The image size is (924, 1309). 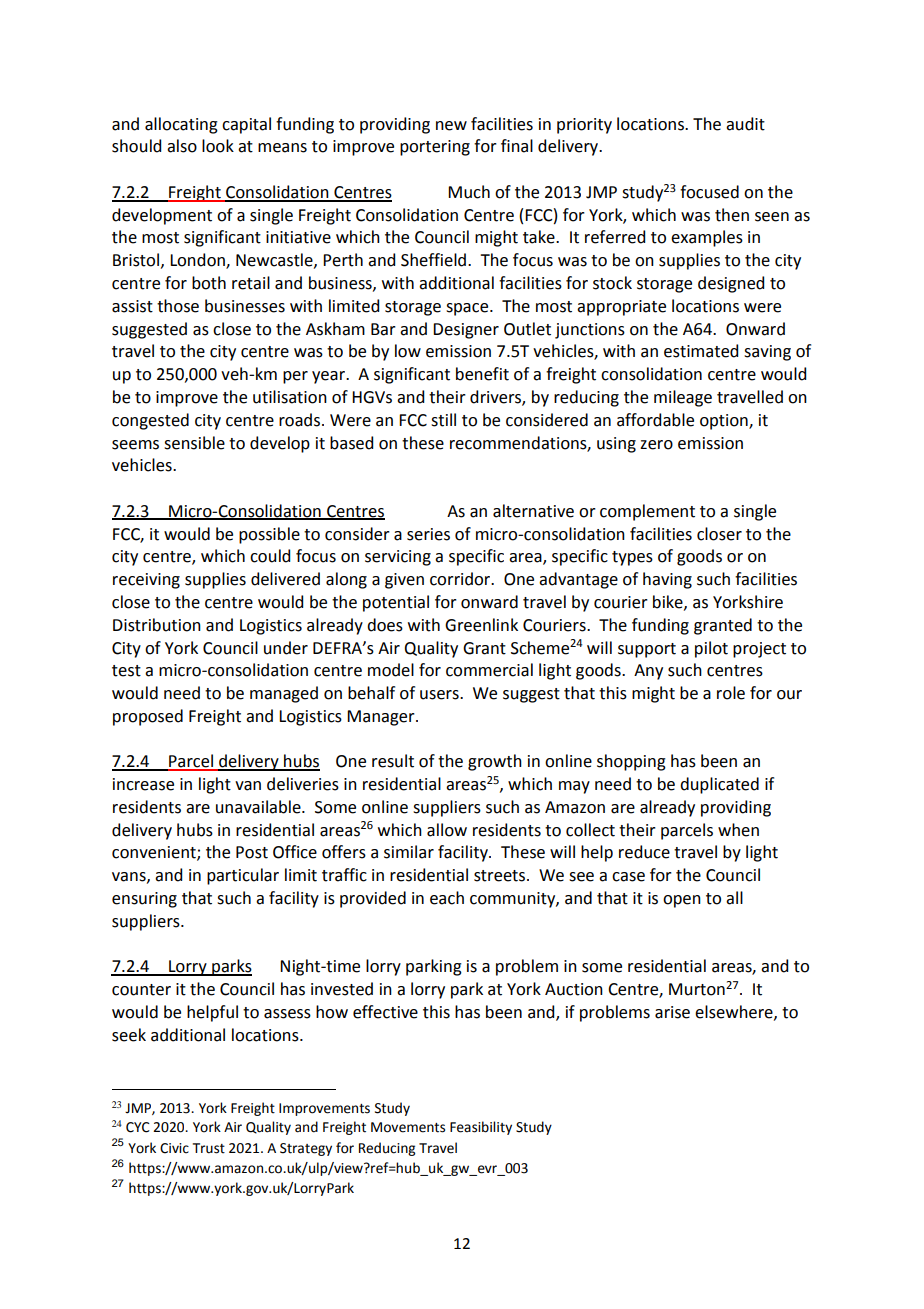 What do you see at coordinates (489, 670) in the screenshot?
I see `commercial` at bounding box center [489, 670].
